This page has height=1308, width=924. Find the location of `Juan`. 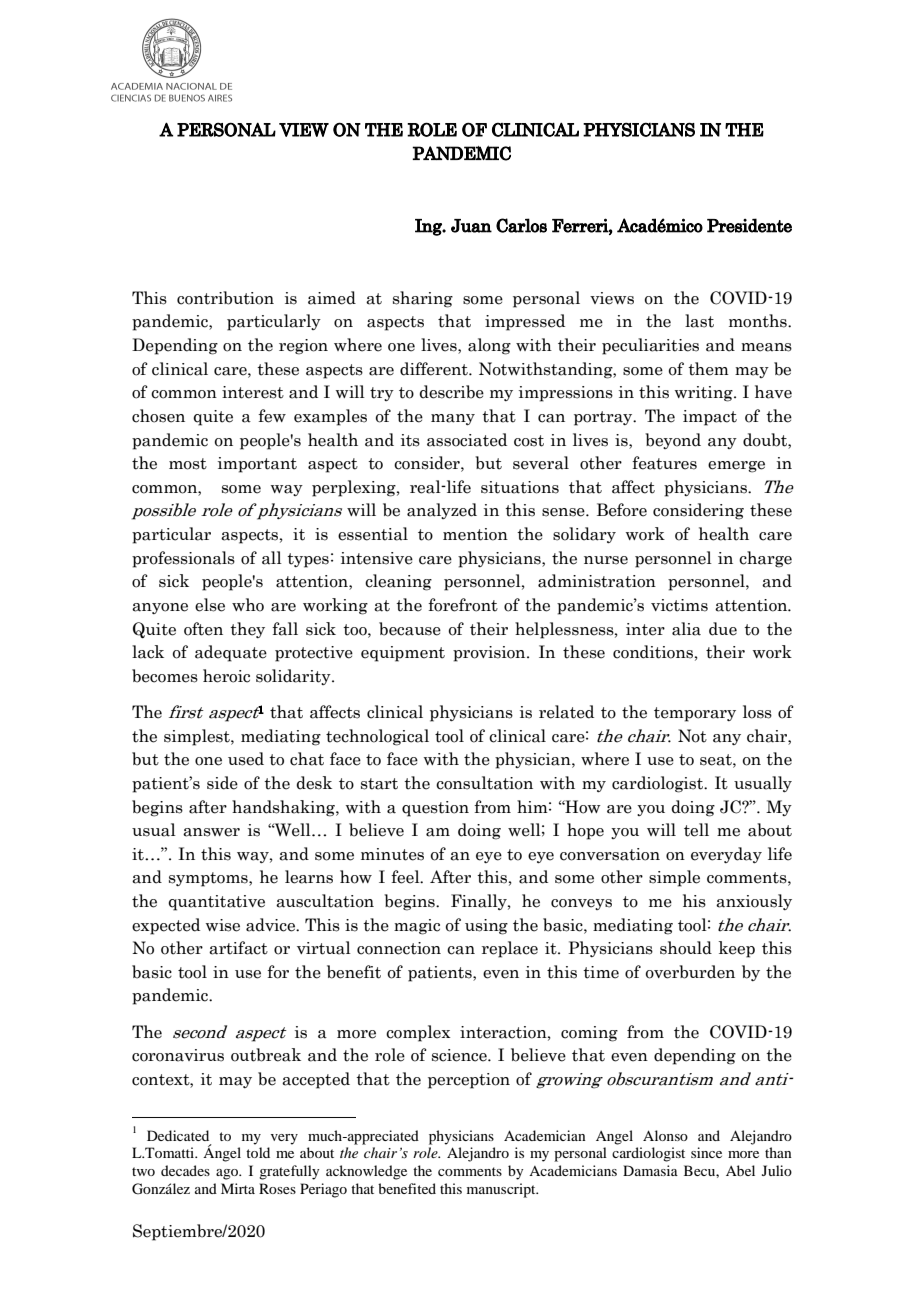

Juan is located at coordinates (471, 226).
